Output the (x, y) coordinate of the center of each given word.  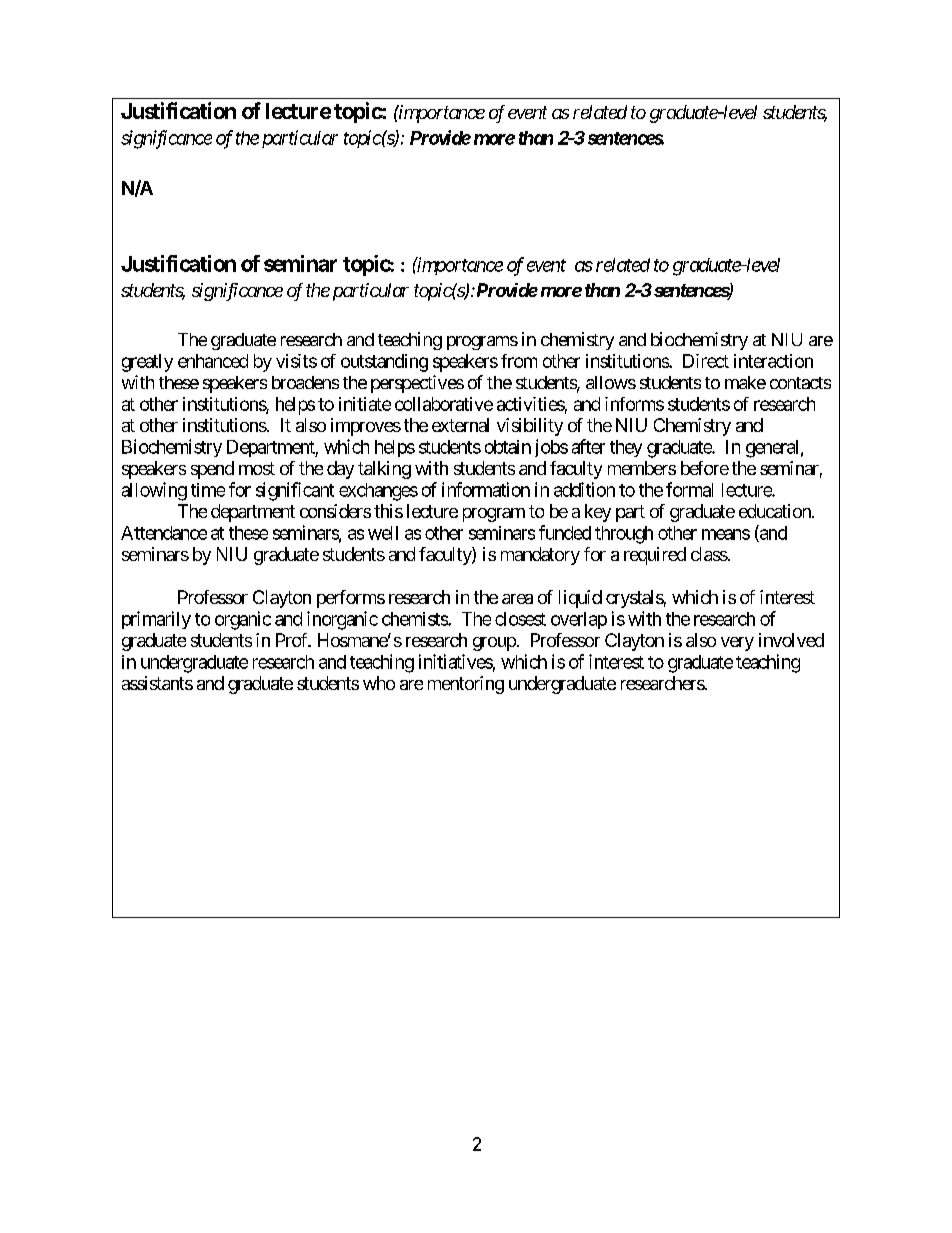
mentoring (466, 685)
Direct (706, 361)
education (776, 511)
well (383, 533)
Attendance (164, 533)
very (737, 644)
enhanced (213, 361)
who (379, 683)
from (519, 361)
